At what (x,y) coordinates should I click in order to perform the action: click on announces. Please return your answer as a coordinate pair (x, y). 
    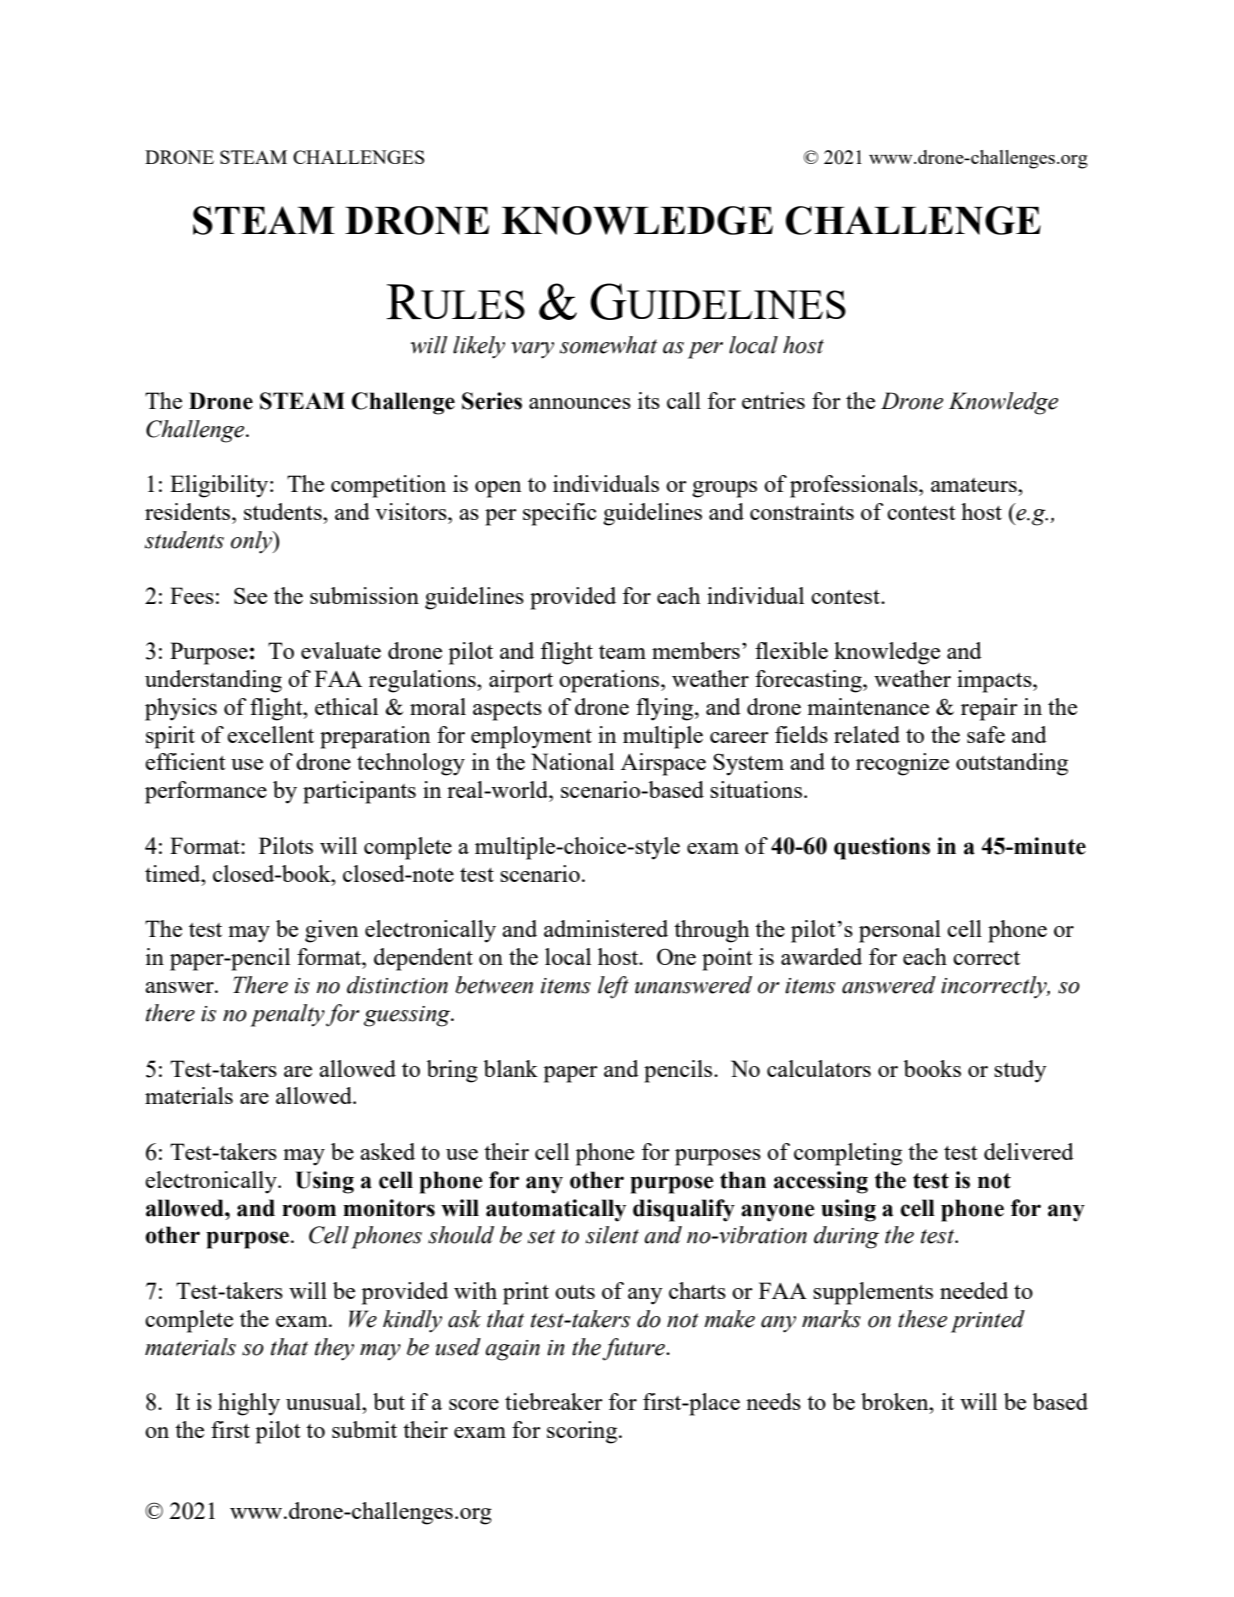
    Looking at the image, I should click on (580, 403).
